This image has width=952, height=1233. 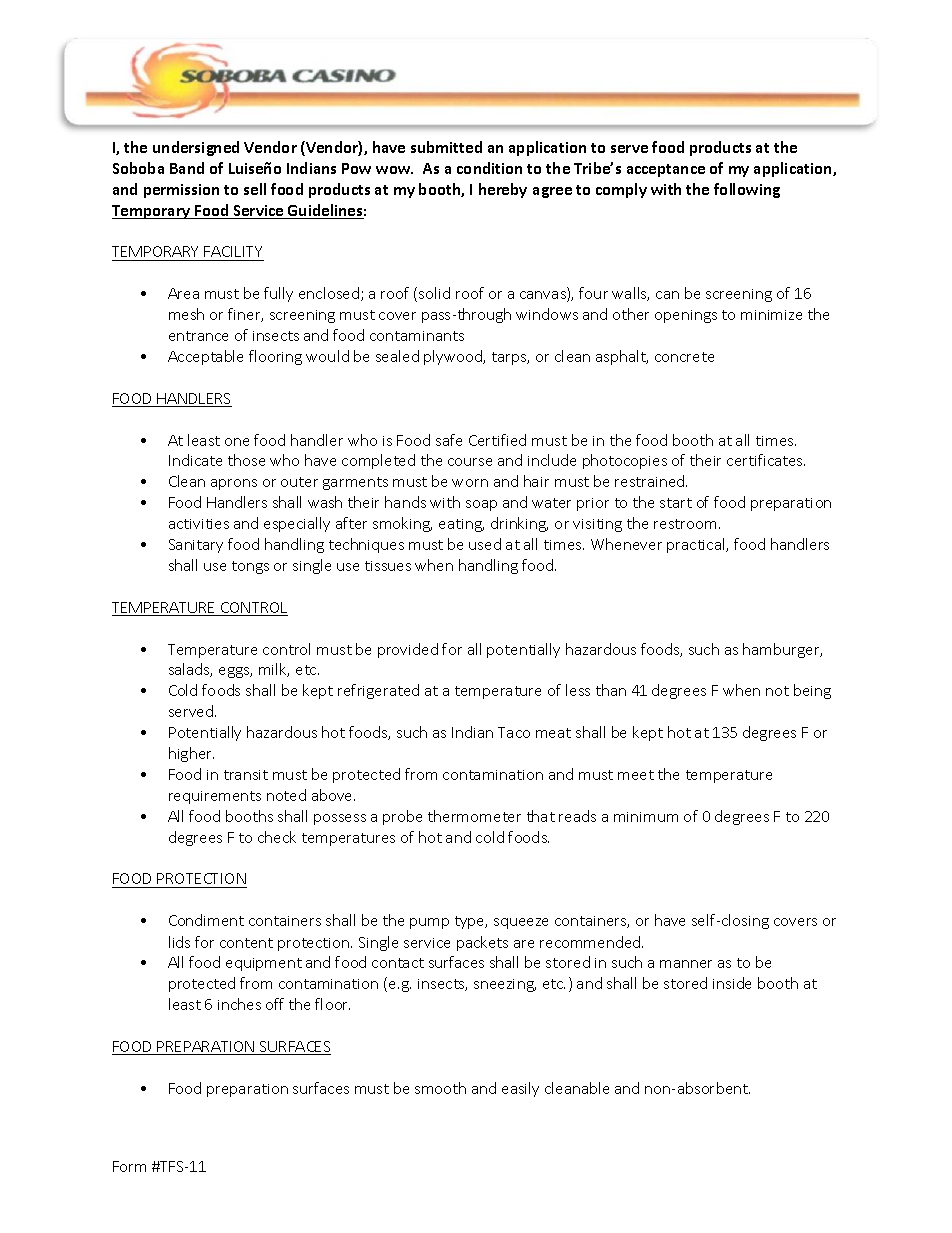 What do you see at coordinates (187, 168) in the image?
I see `Band` at bounding box center [187, 168].
